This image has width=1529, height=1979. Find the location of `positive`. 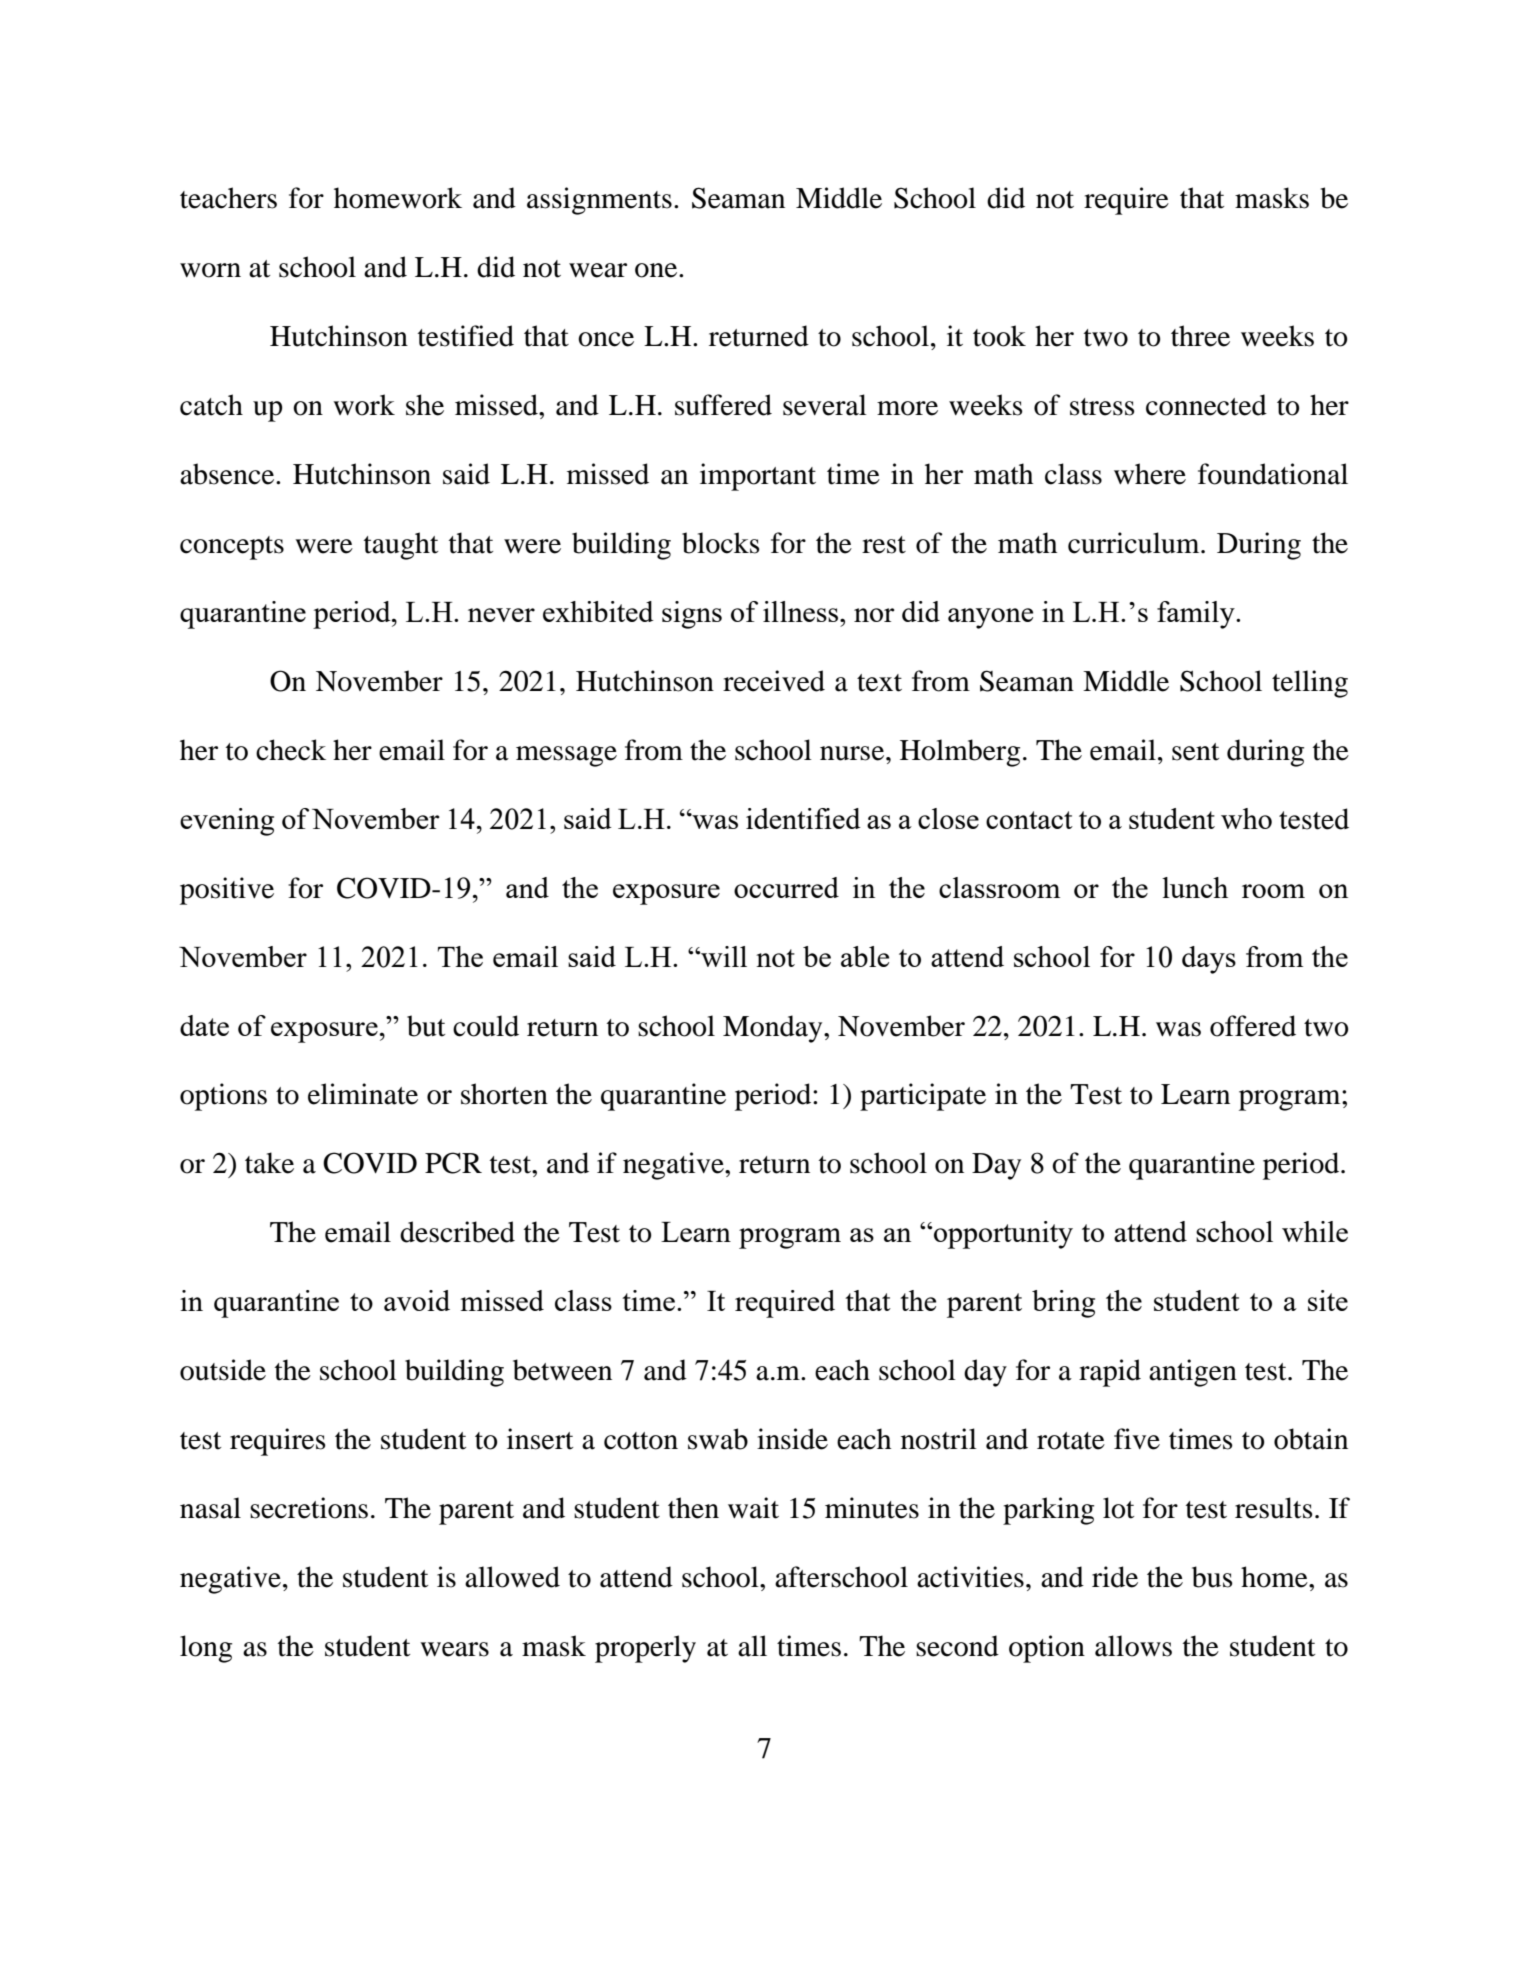

positive is located at coordinates (227, 891).
